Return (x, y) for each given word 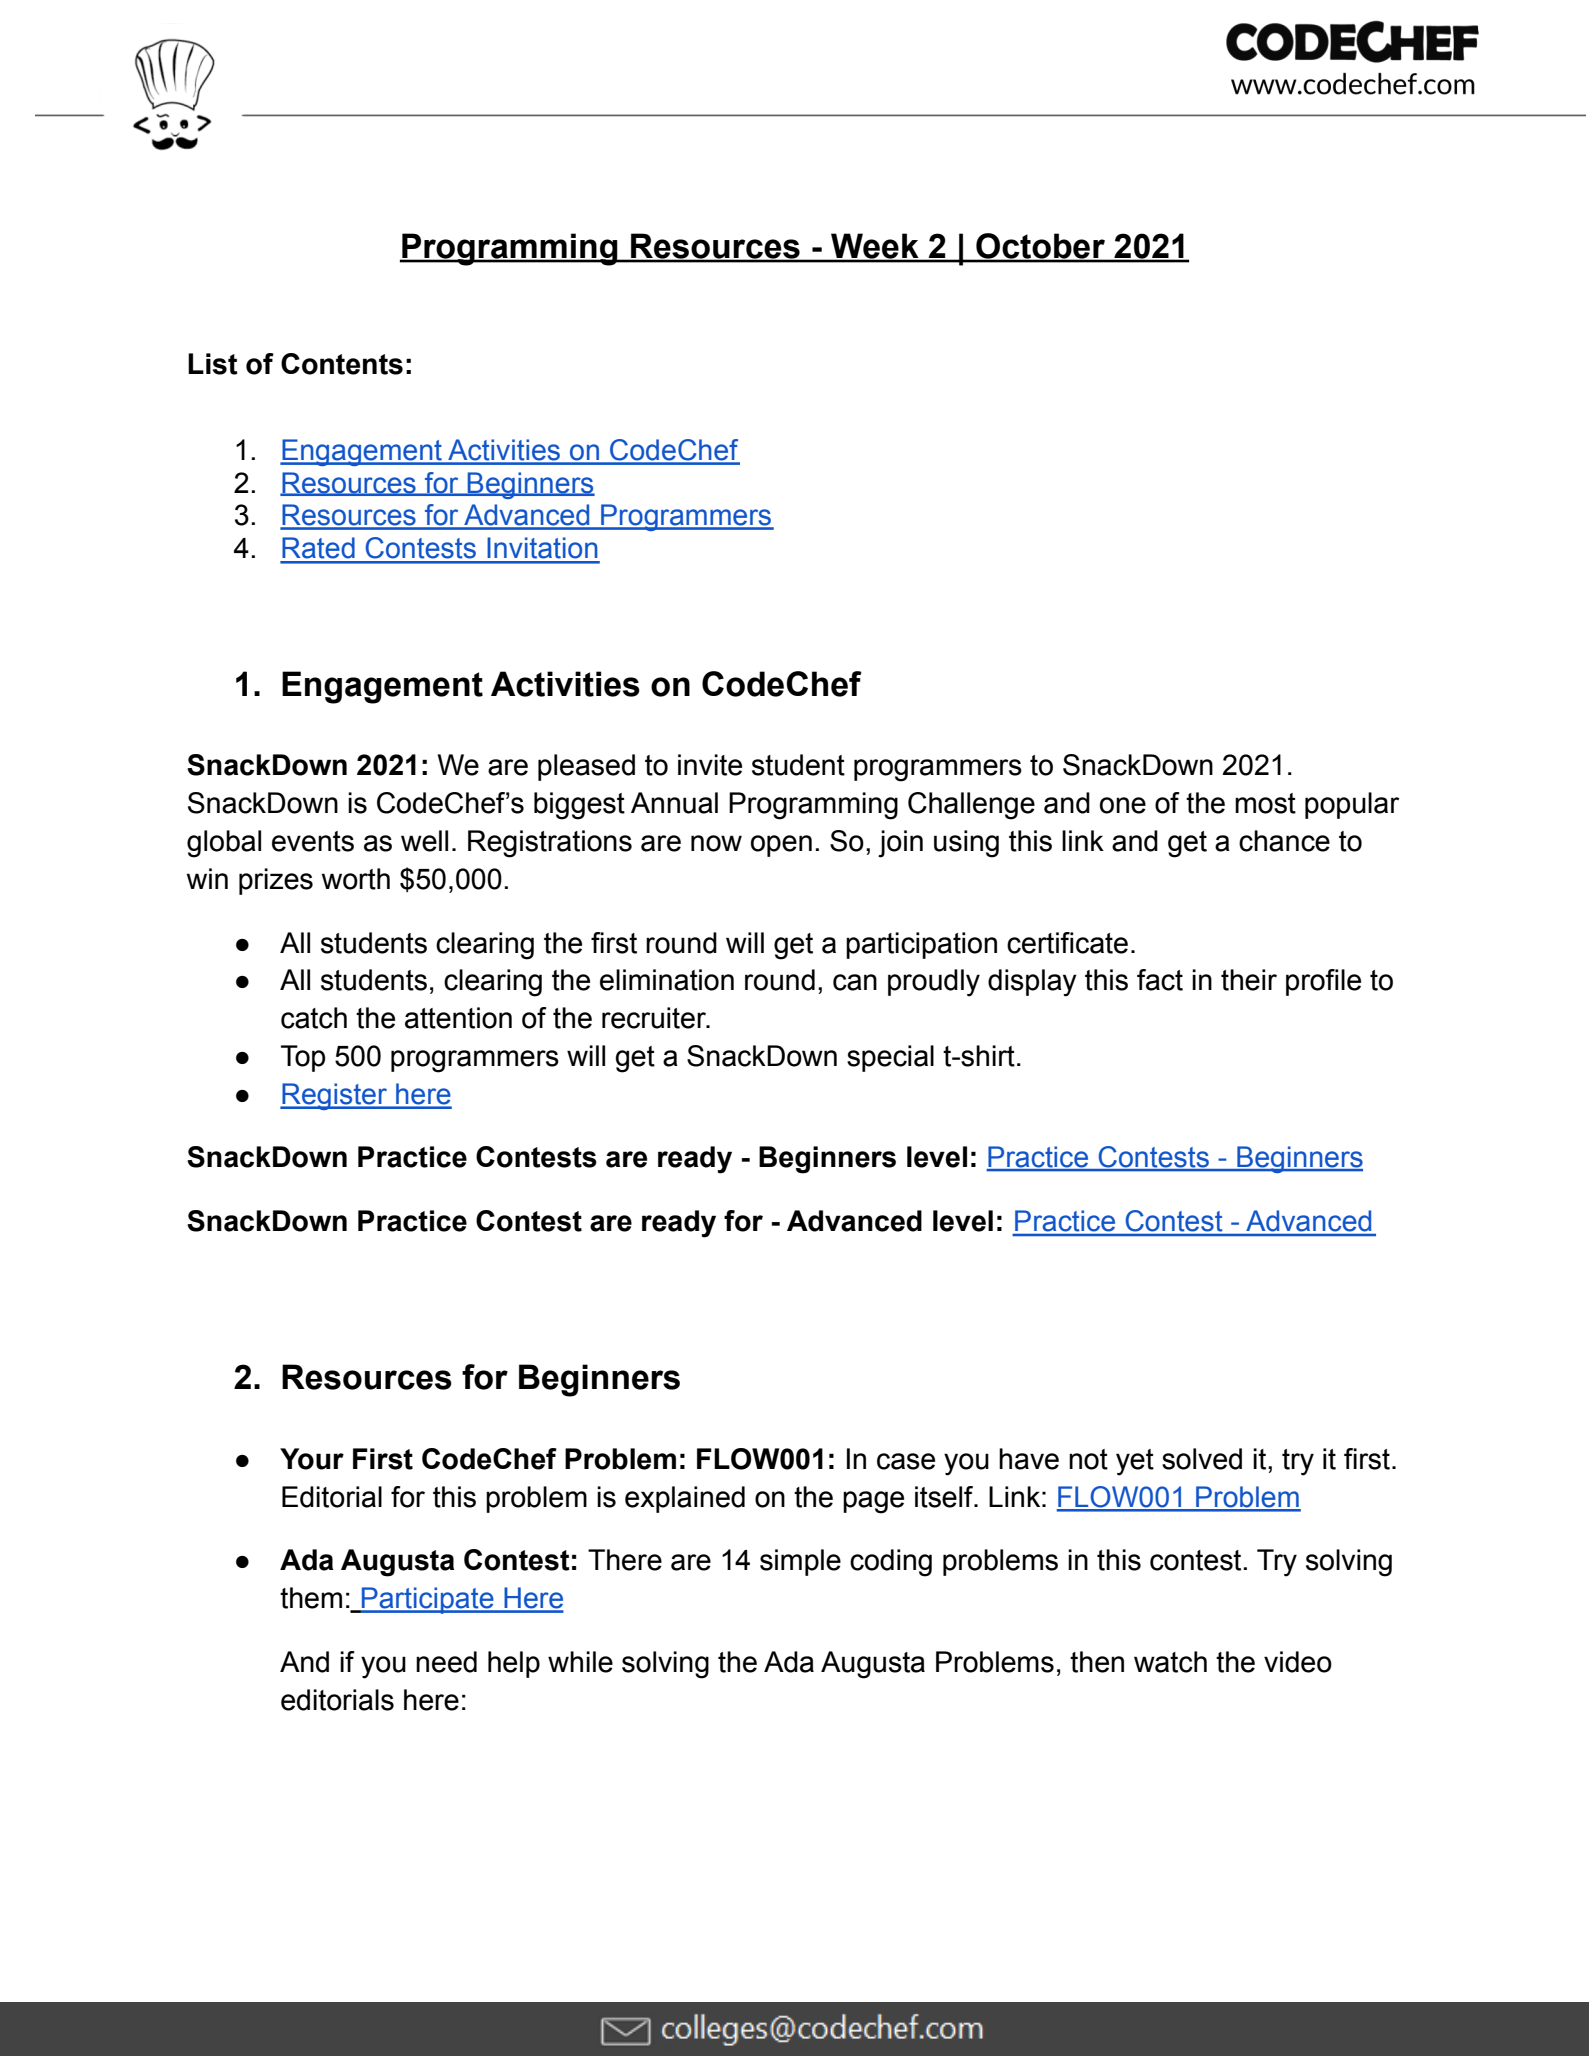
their (1249, 980)
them (311, 1598)
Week (875, 247)
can (855, 982)
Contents (342, 364)
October (1040, 247)
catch (314, 1018)
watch (1170, 1662)
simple (800, 1562)
